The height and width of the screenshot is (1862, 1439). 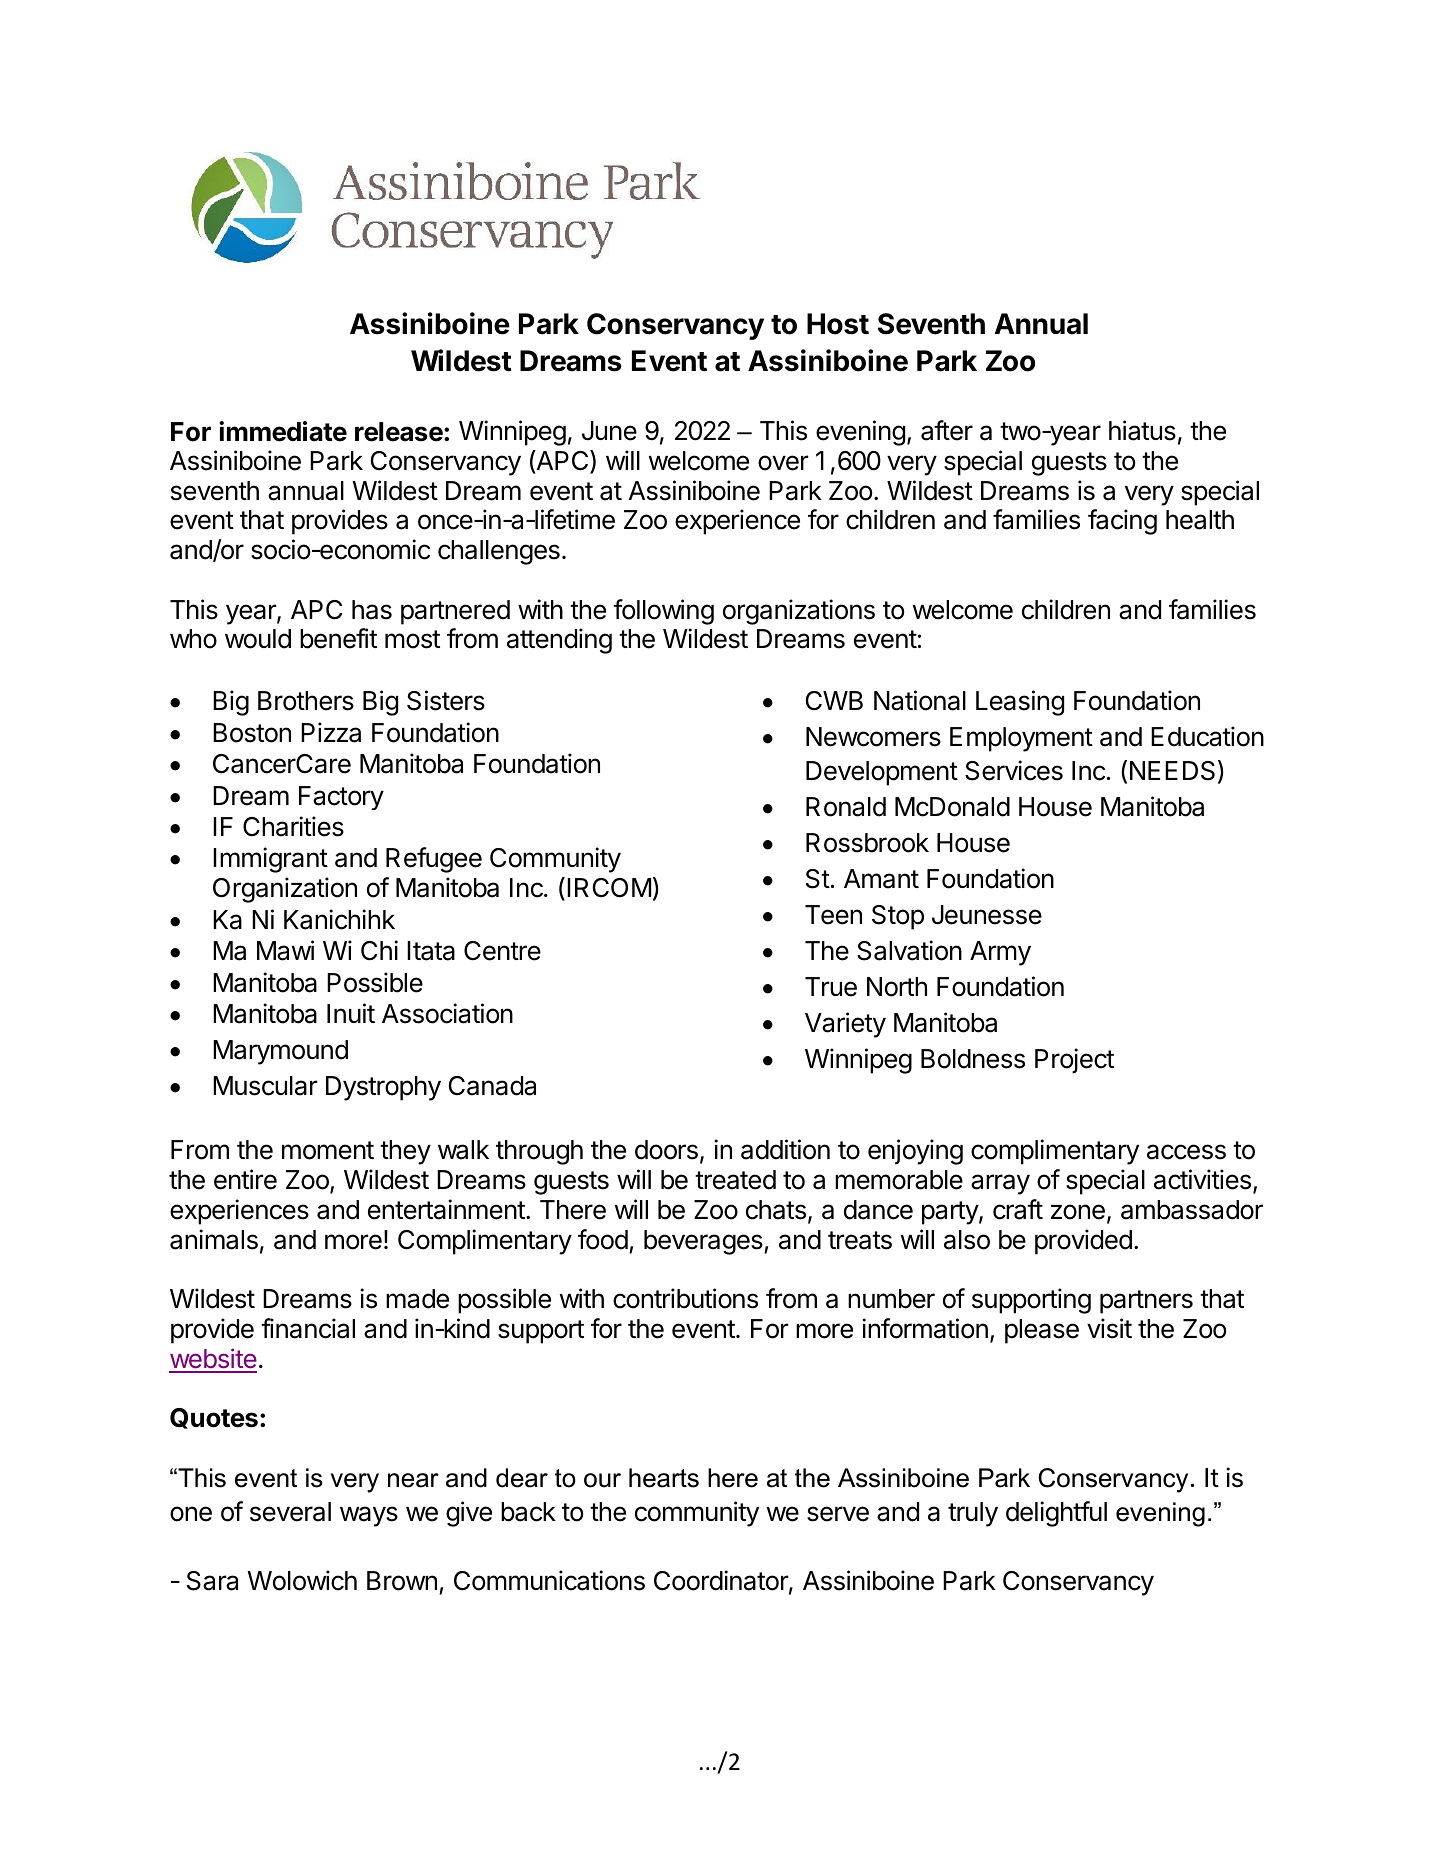 What do you see at coordinates (290, 1512) in the screenshot?
I see `several` at bounding box center [290, 1512].
